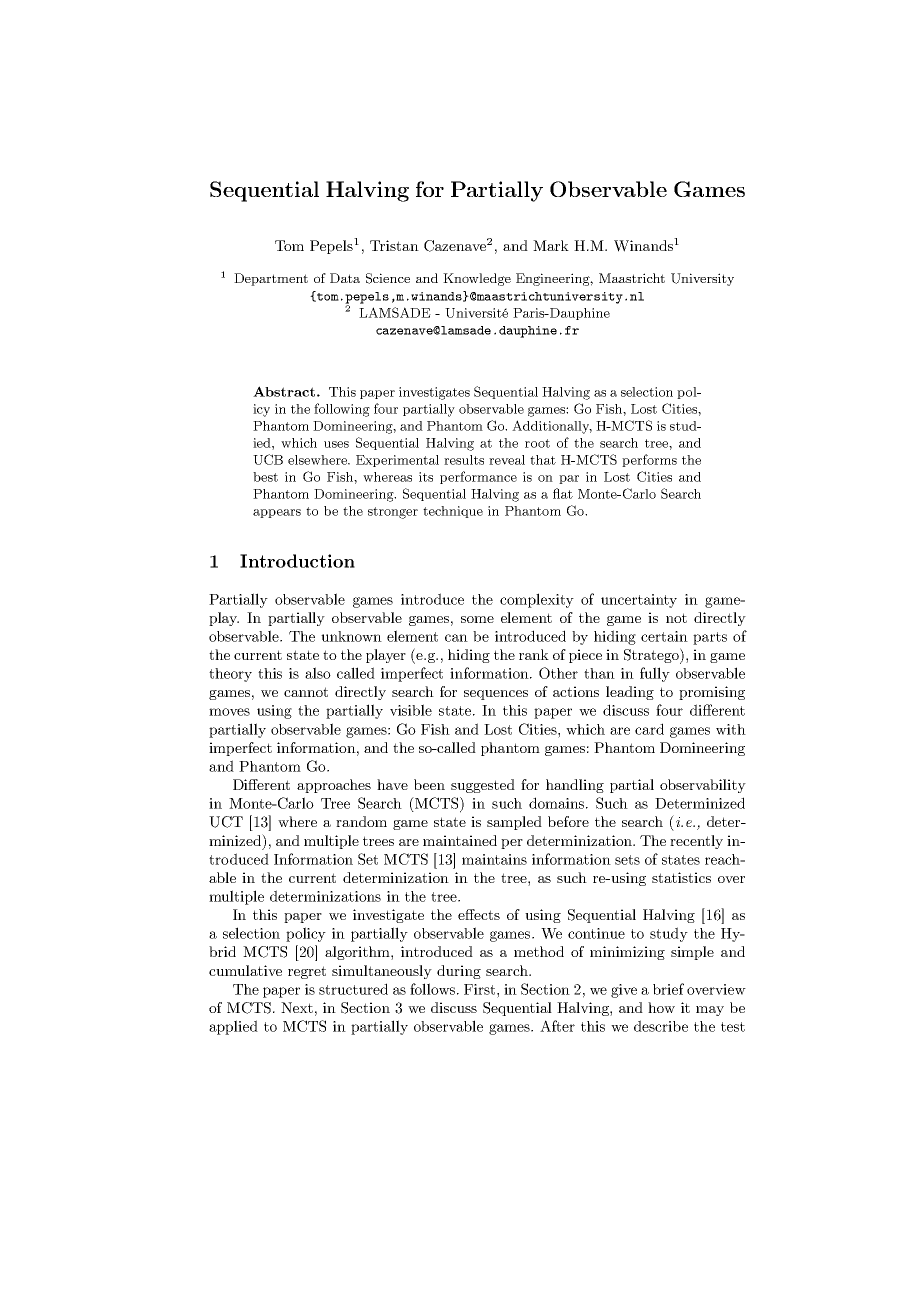 The height and width of the page is (1308, 924). Describe the element at coordinates (306, 692) in the page. I see `cannot` at that location.
